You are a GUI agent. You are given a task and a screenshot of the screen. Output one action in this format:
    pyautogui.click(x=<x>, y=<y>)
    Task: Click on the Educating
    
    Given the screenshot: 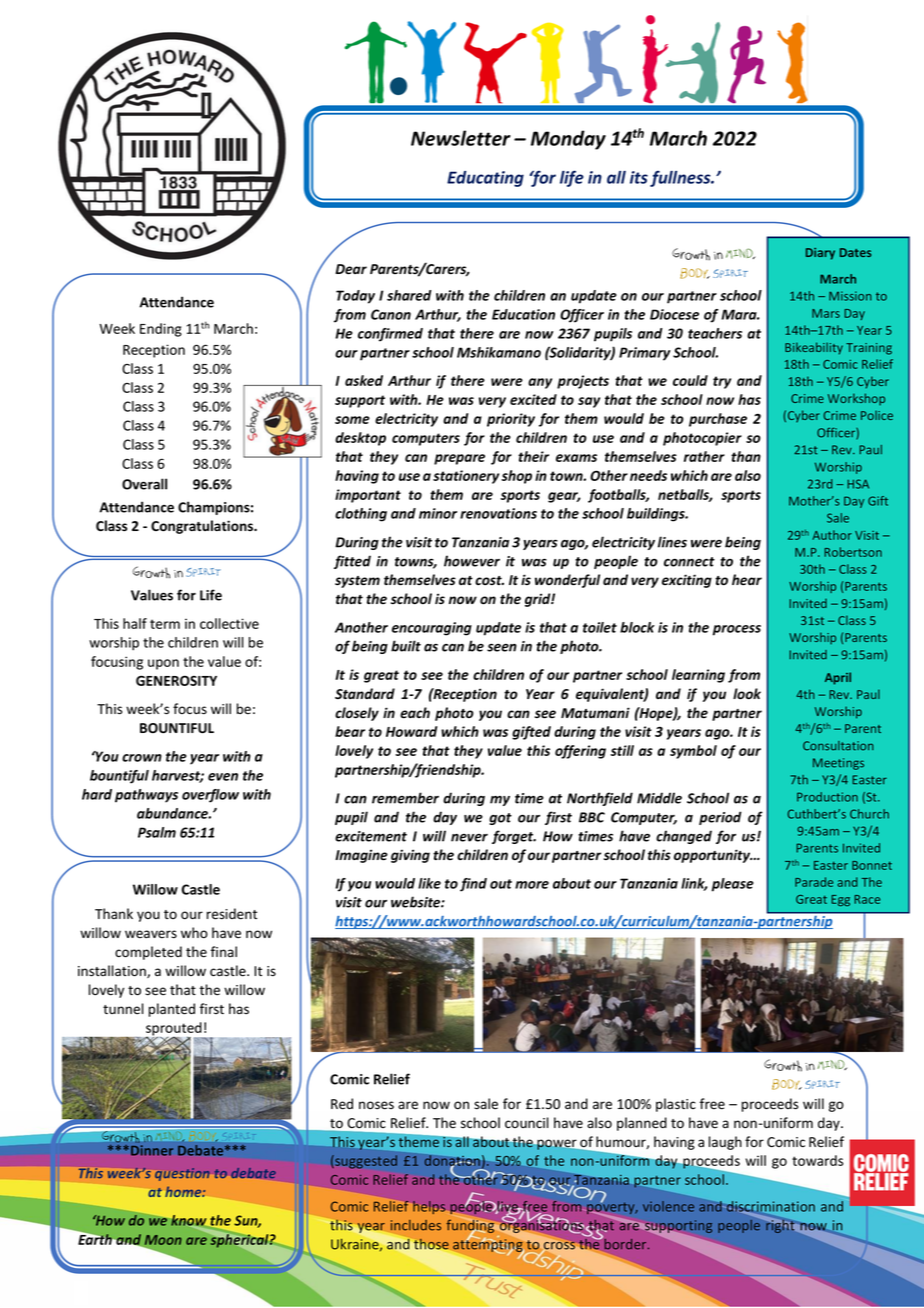 What is the action you would take?
    pyautogui.click(x=485, y=179)
